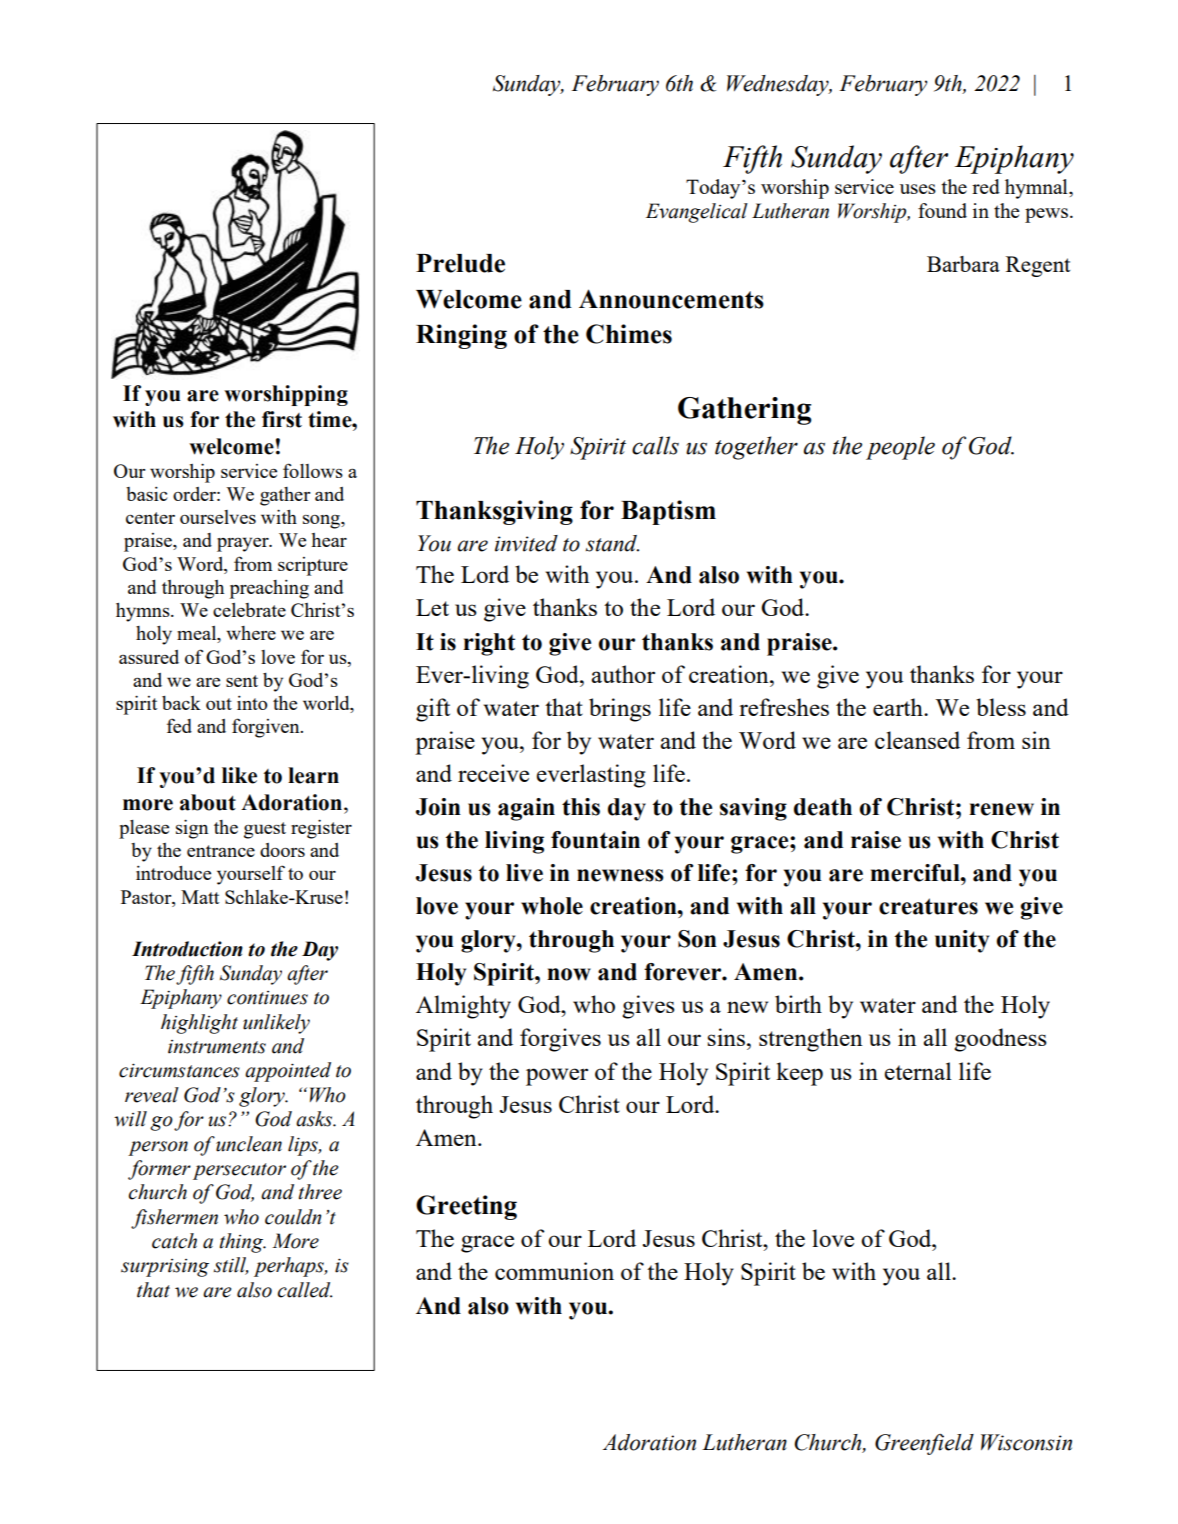  What do you see at coordinates (305, 1290) in the page?
I see `called` at bounding box center [305, 1290].
